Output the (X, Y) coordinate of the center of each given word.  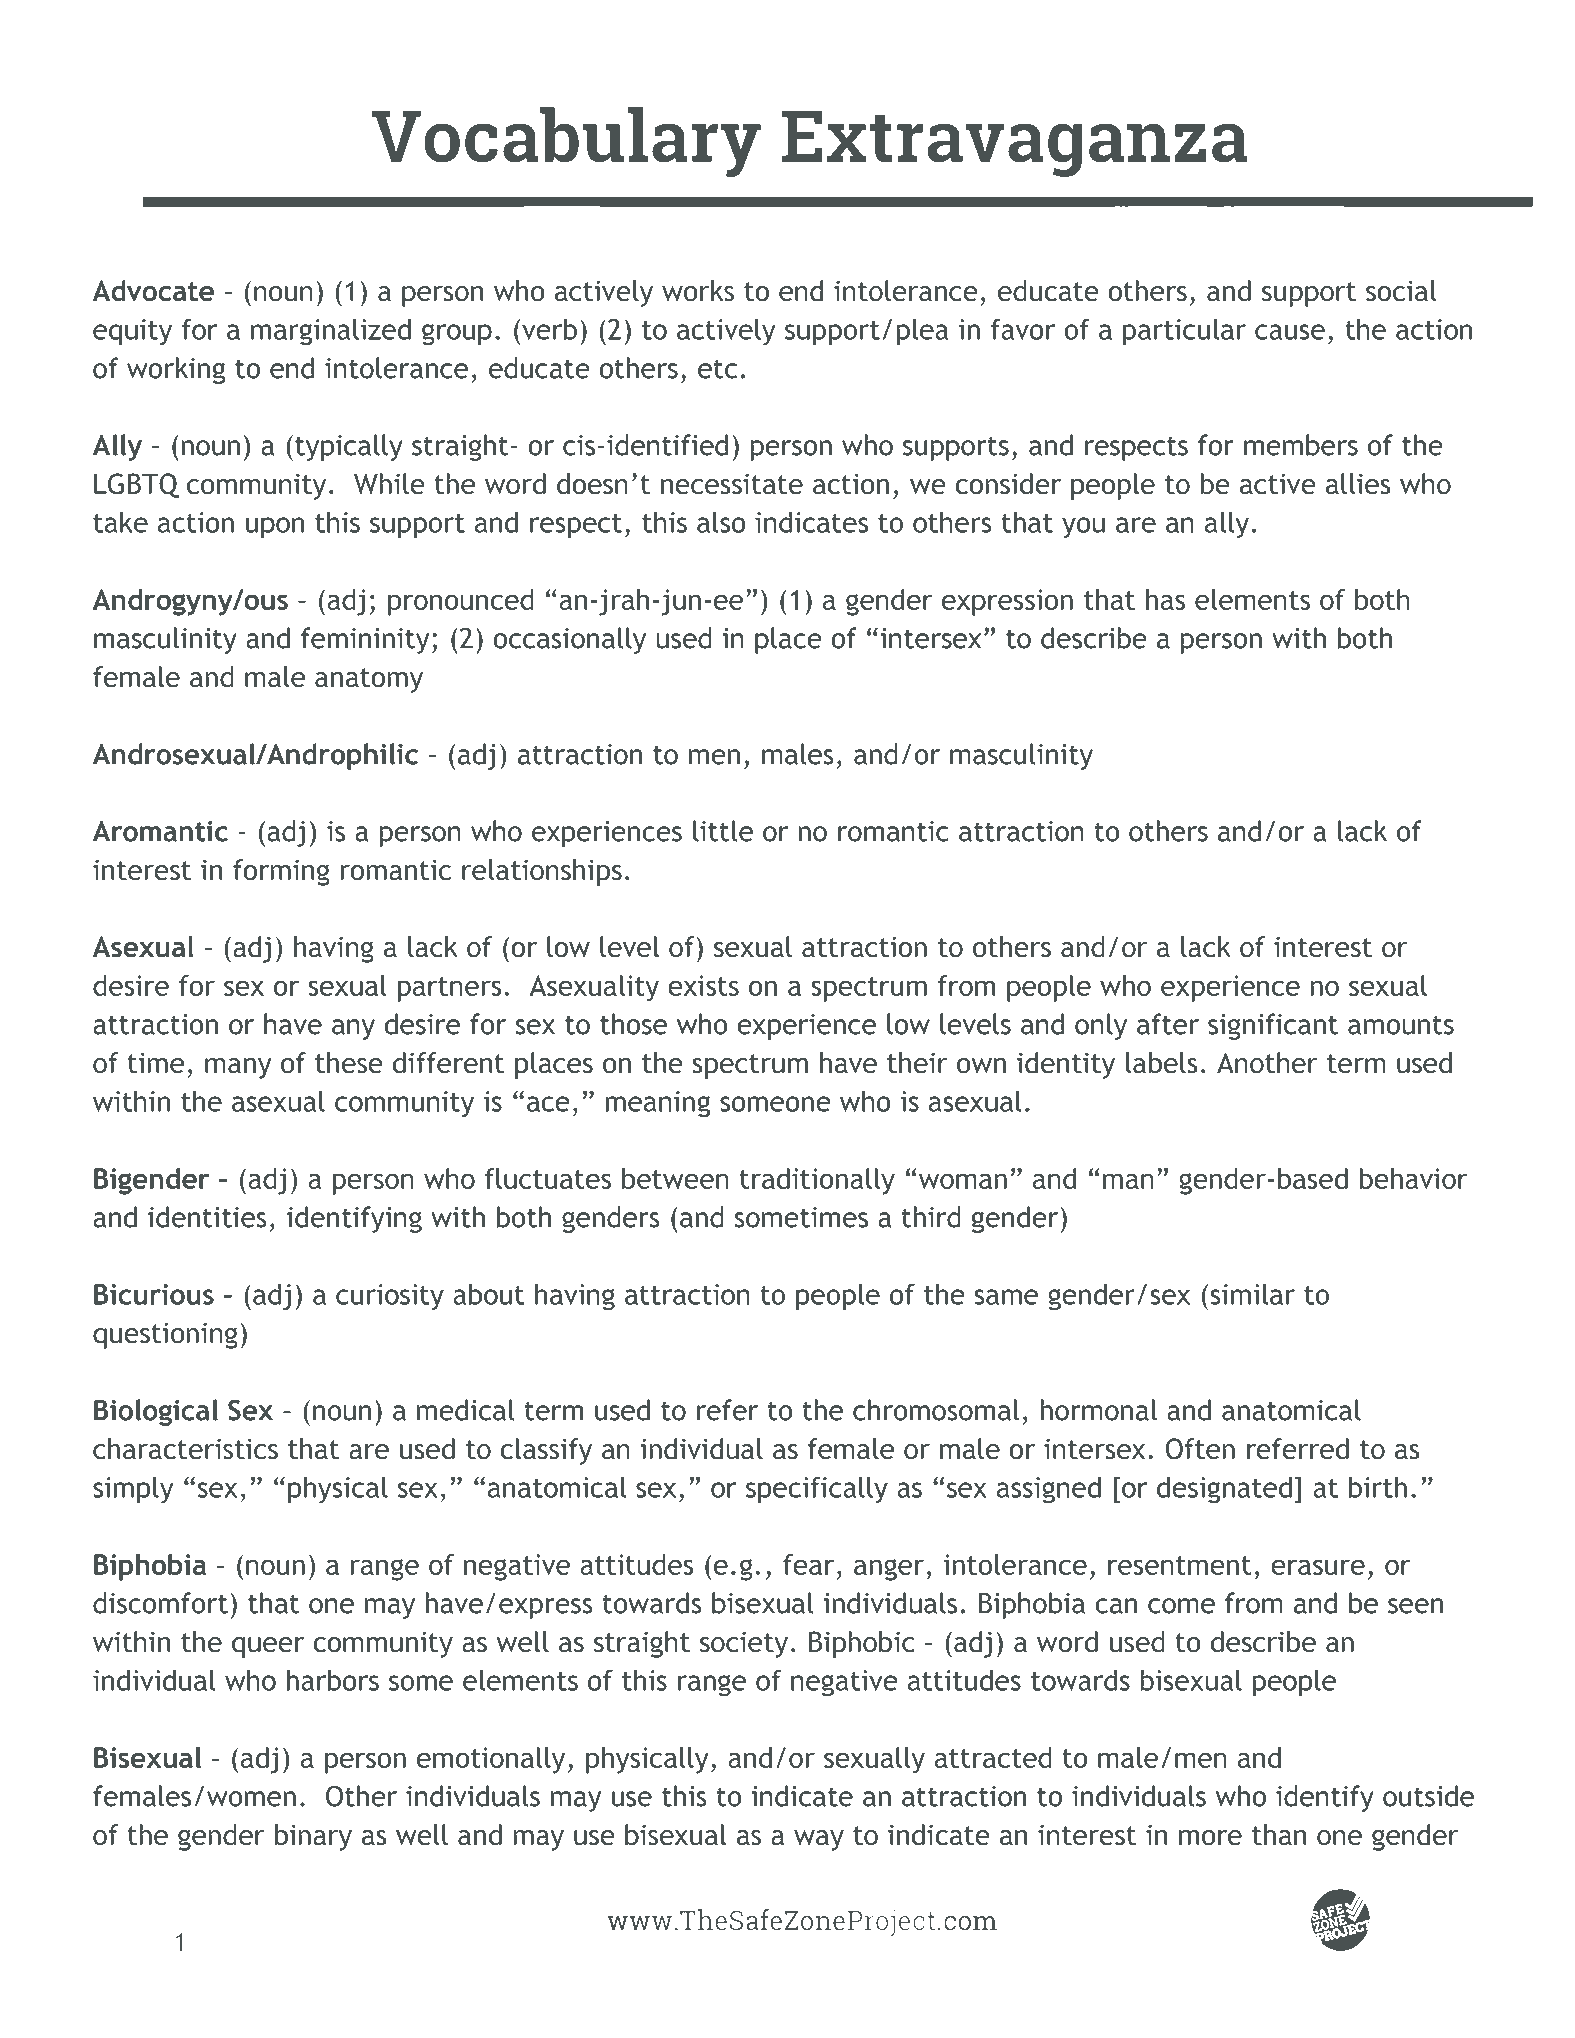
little (723, 831)
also (721, 522)
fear (808, 1564)
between (675, 1178)
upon (275, 528)
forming (281, 872)
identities (207, 1217)
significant (1273, 1026)
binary (313, 1837)
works (698, 291)
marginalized (331, 332)
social (1401, 291)
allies (1358, 484)
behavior (1413, 1178)
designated (1224, 1490)
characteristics (185, 1449)
